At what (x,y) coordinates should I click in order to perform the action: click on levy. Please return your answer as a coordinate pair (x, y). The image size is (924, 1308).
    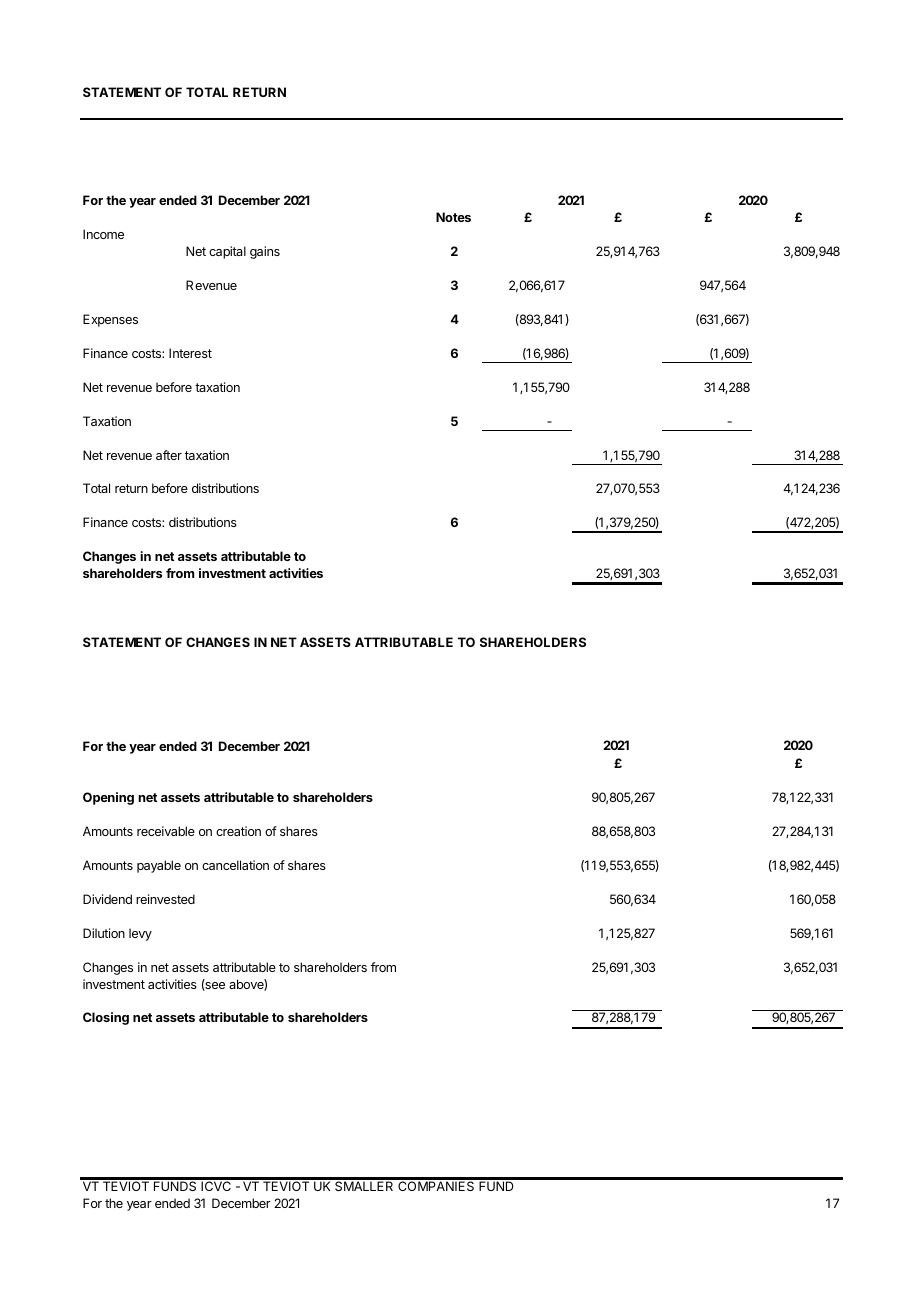
    Looking at the image, I should click on (140, 934).
